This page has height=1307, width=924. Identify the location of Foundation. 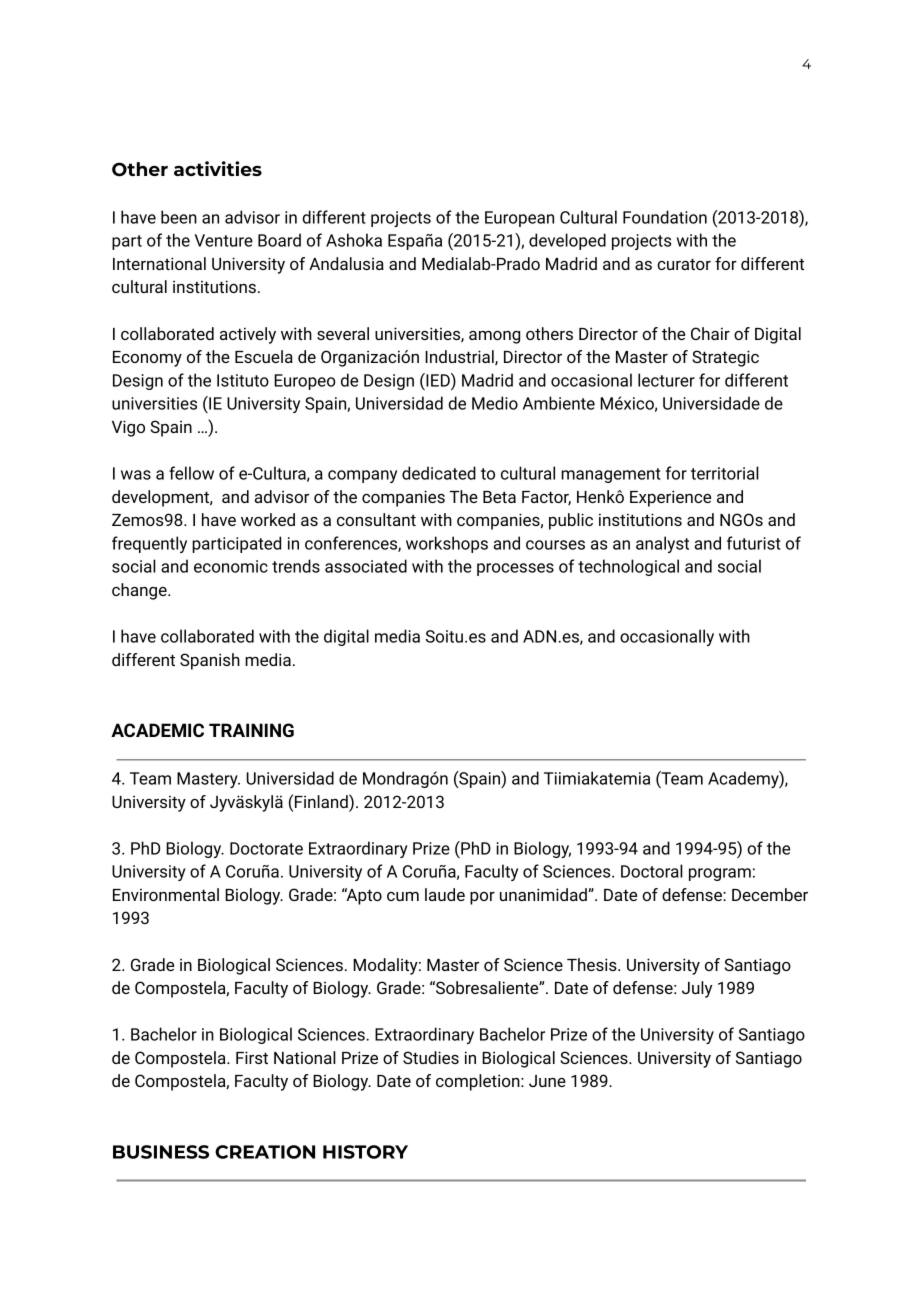
(665, 217).
